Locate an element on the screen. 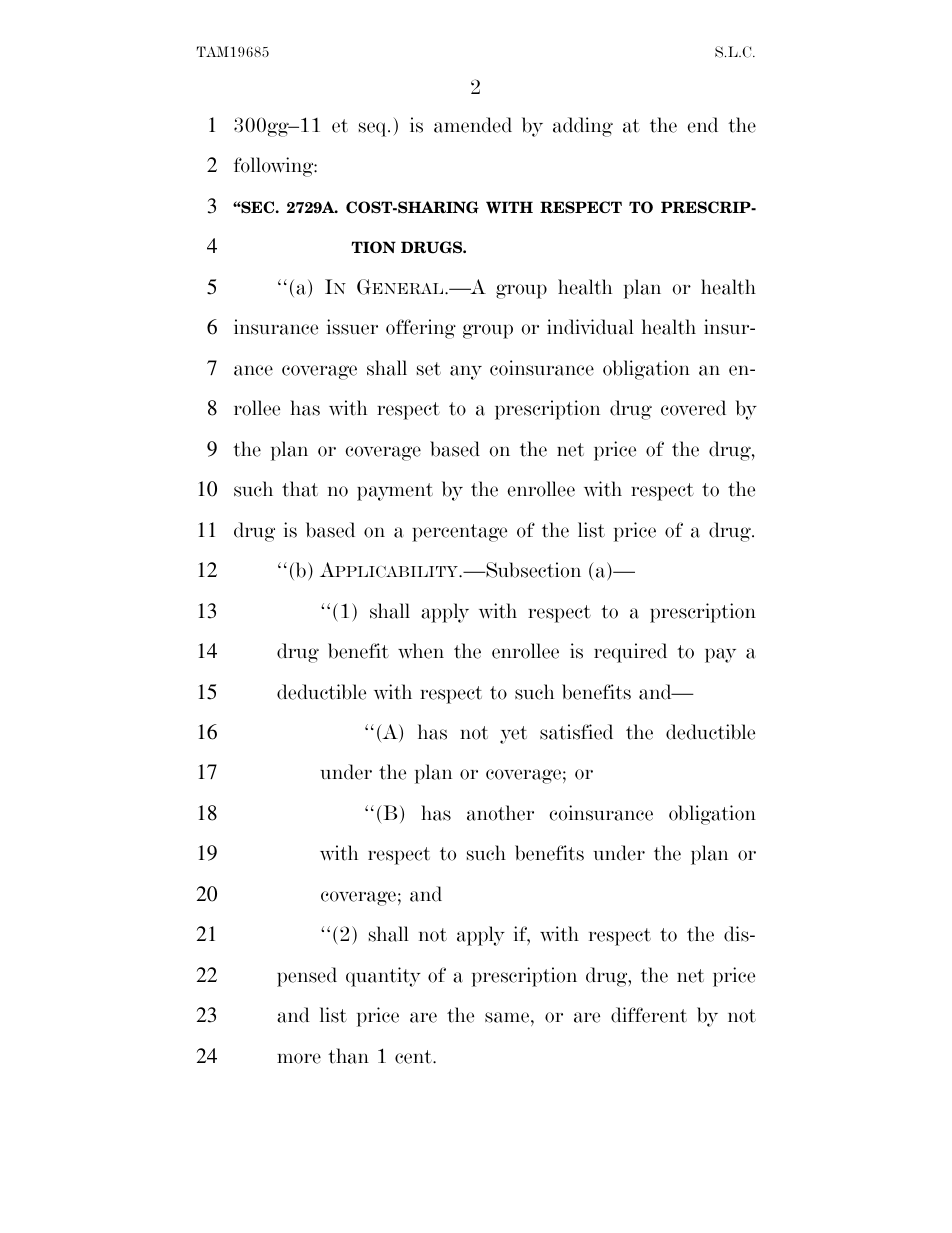 The height and width of the screenshot is (1233, 952). than is located at coordinates (348, 1056).
